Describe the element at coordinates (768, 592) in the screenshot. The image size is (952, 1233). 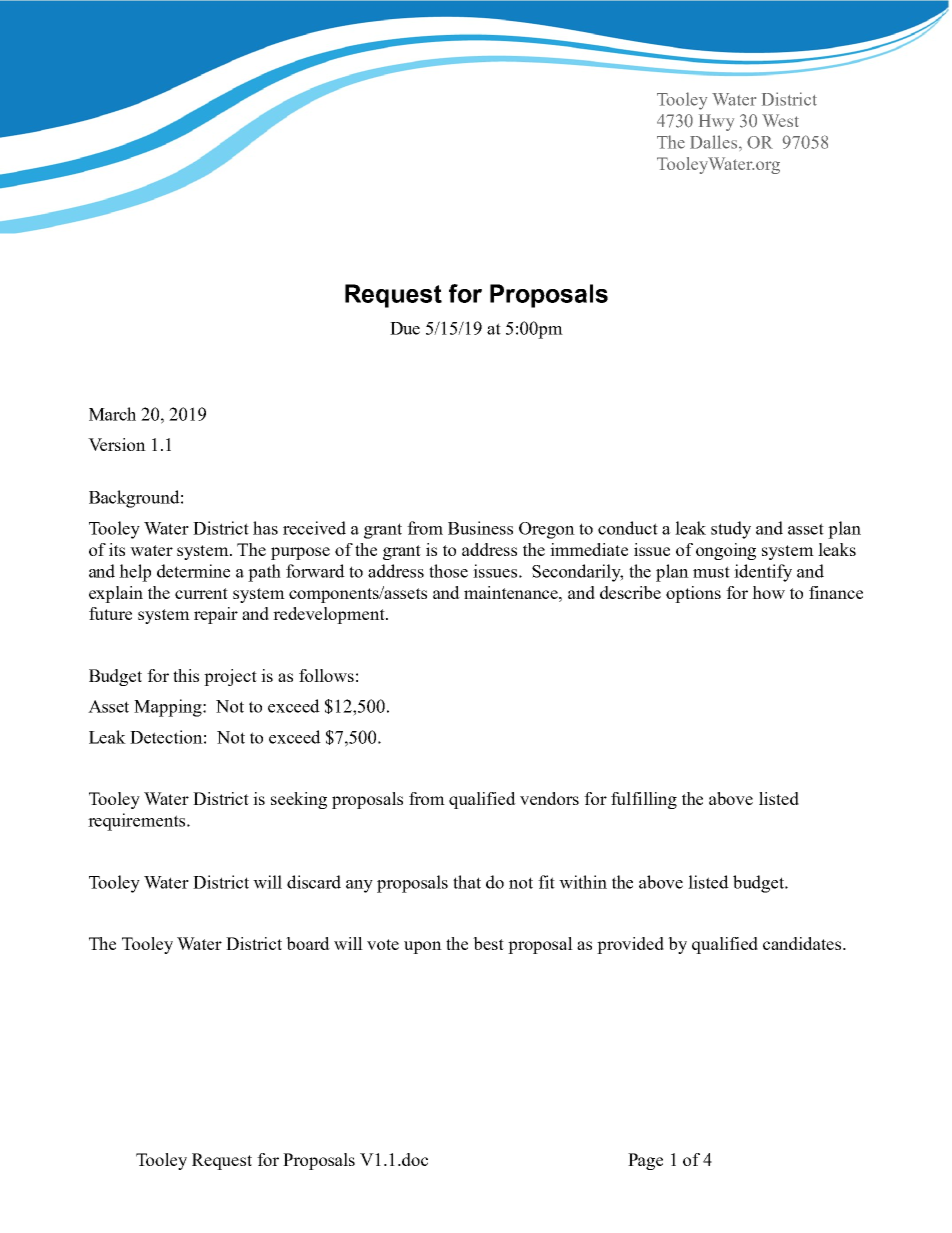
I see `how` at that location.
